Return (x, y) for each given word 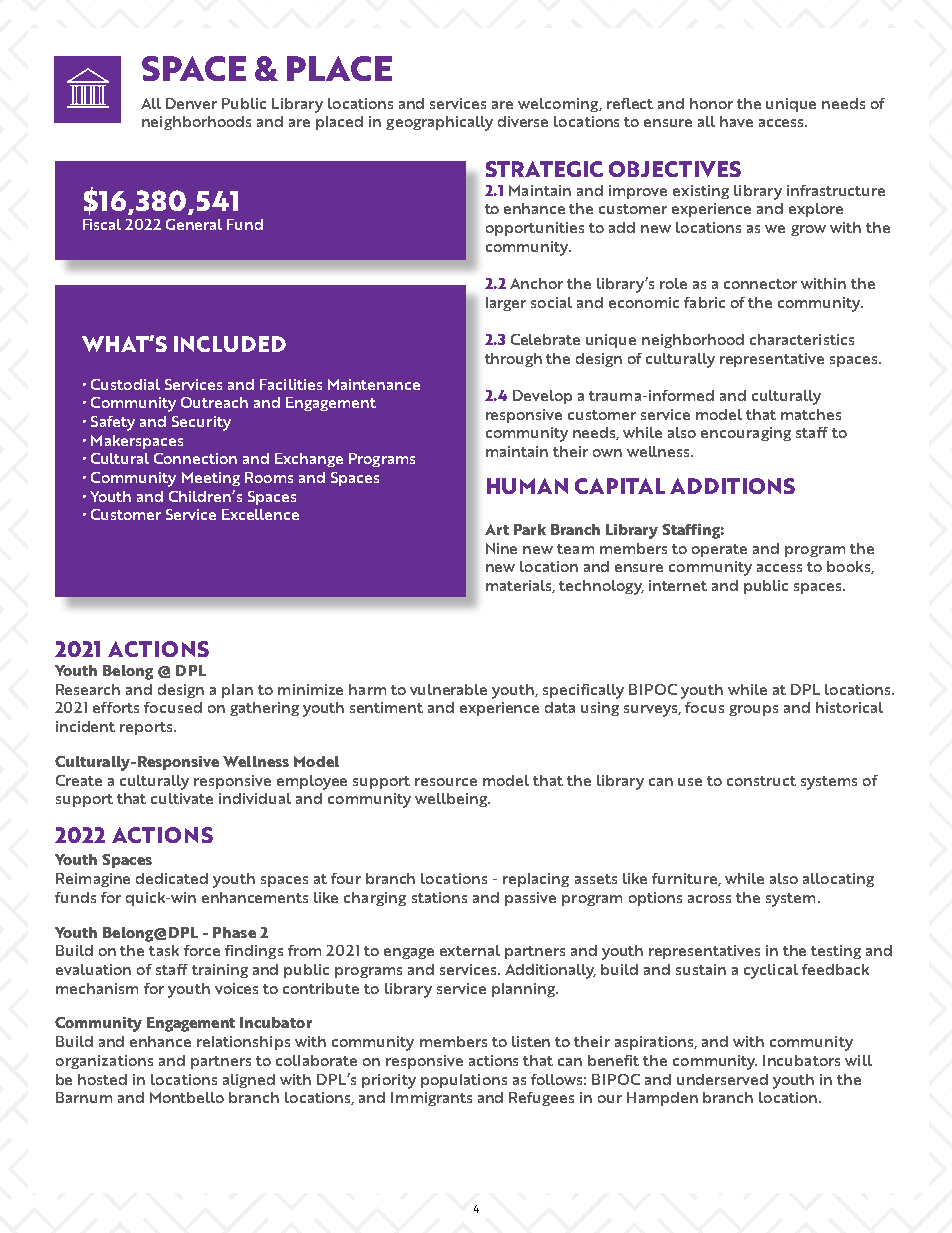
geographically (439, 123)
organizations (104, 1062)
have (736, 121)
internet (678, 585)
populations (464, 1081)
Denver (191, 103)
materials (520, 586)
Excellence (260, 514)
